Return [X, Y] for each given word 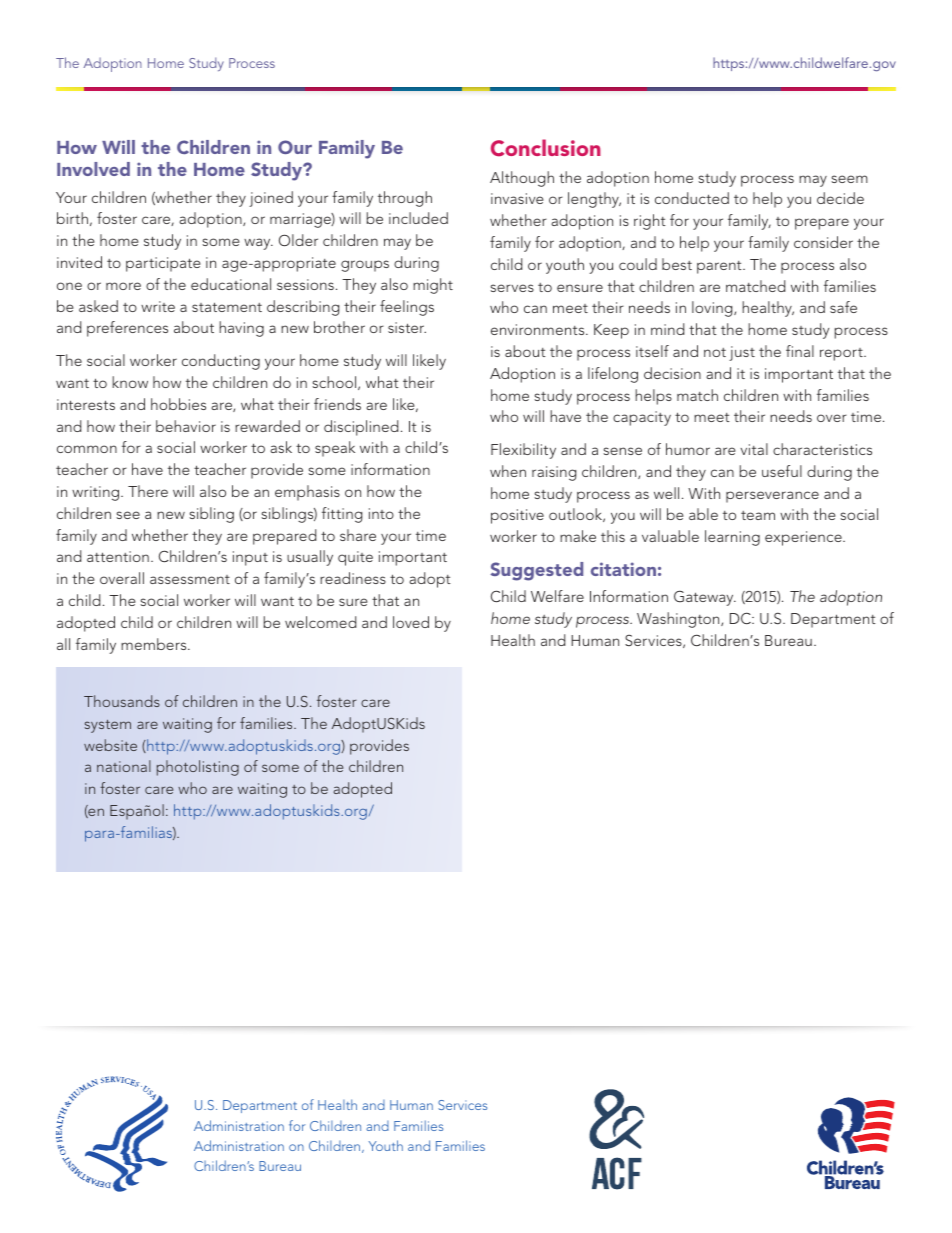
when [508, 471]
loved [411, 622]
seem [849, 179]
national [124, 766]
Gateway [705, 598]
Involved [93, 169]
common [87, 449]
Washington [679, 620]
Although [522, 179]
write [158, 306]
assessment [190, 579]
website [110, 745]
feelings [407, 308]
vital [754, 449]
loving [713, 309]
